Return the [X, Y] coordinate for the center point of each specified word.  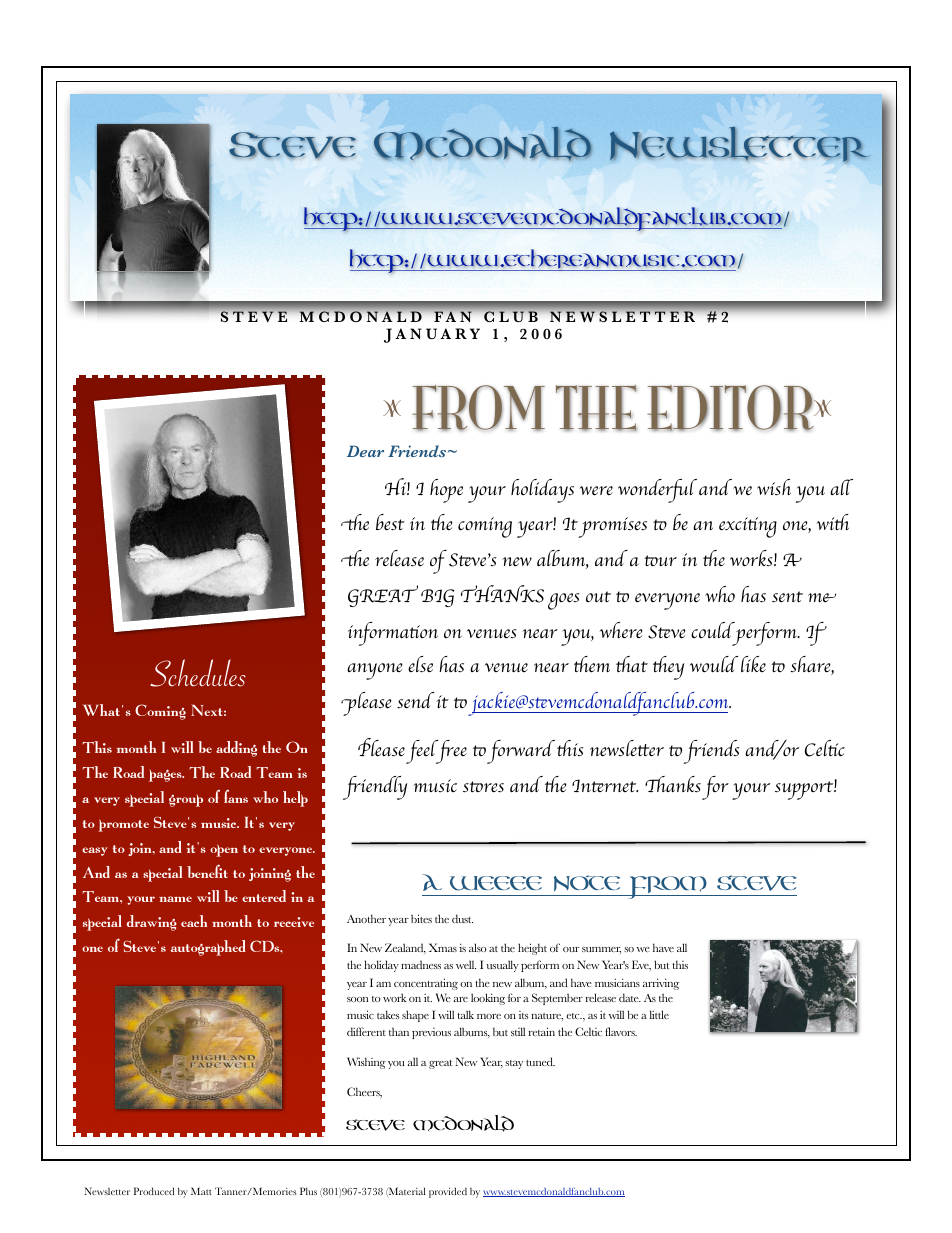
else [420, 664]
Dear [365, 451]
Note [587, 883]
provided [448, 1192]
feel [423, 752]
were [596, 490]
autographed [208, 948]
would [714, 664]
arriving [661, 984]
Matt [201, 1191]
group [186, 801]
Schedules [198, 673]
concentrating [426, 984]
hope [446, 491]
